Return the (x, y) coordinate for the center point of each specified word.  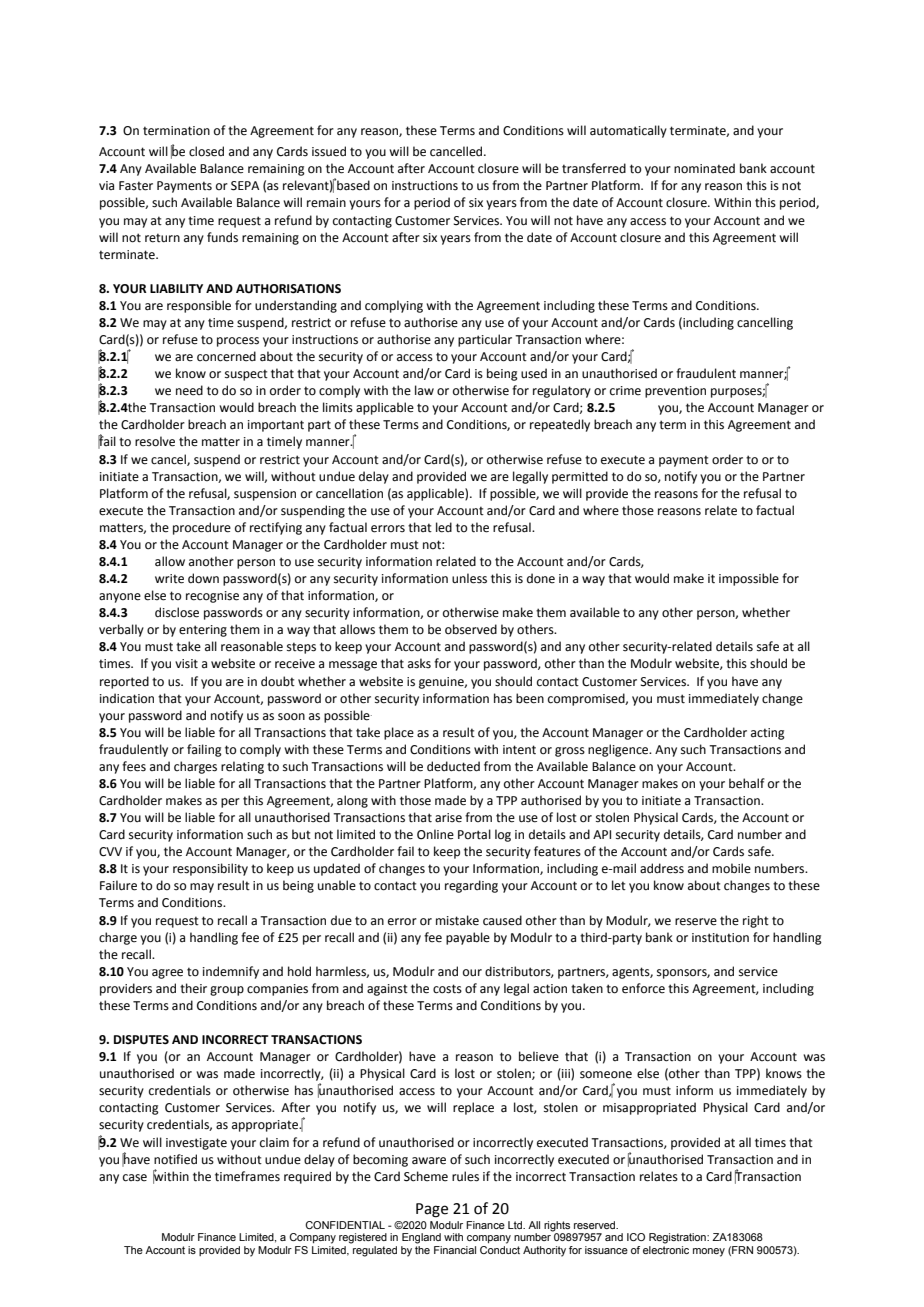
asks (419, 663)
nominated (704, 168)
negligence (619, 750)
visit (186, 664)
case (135, 1178)
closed (206, 151)
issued (329, 151)
